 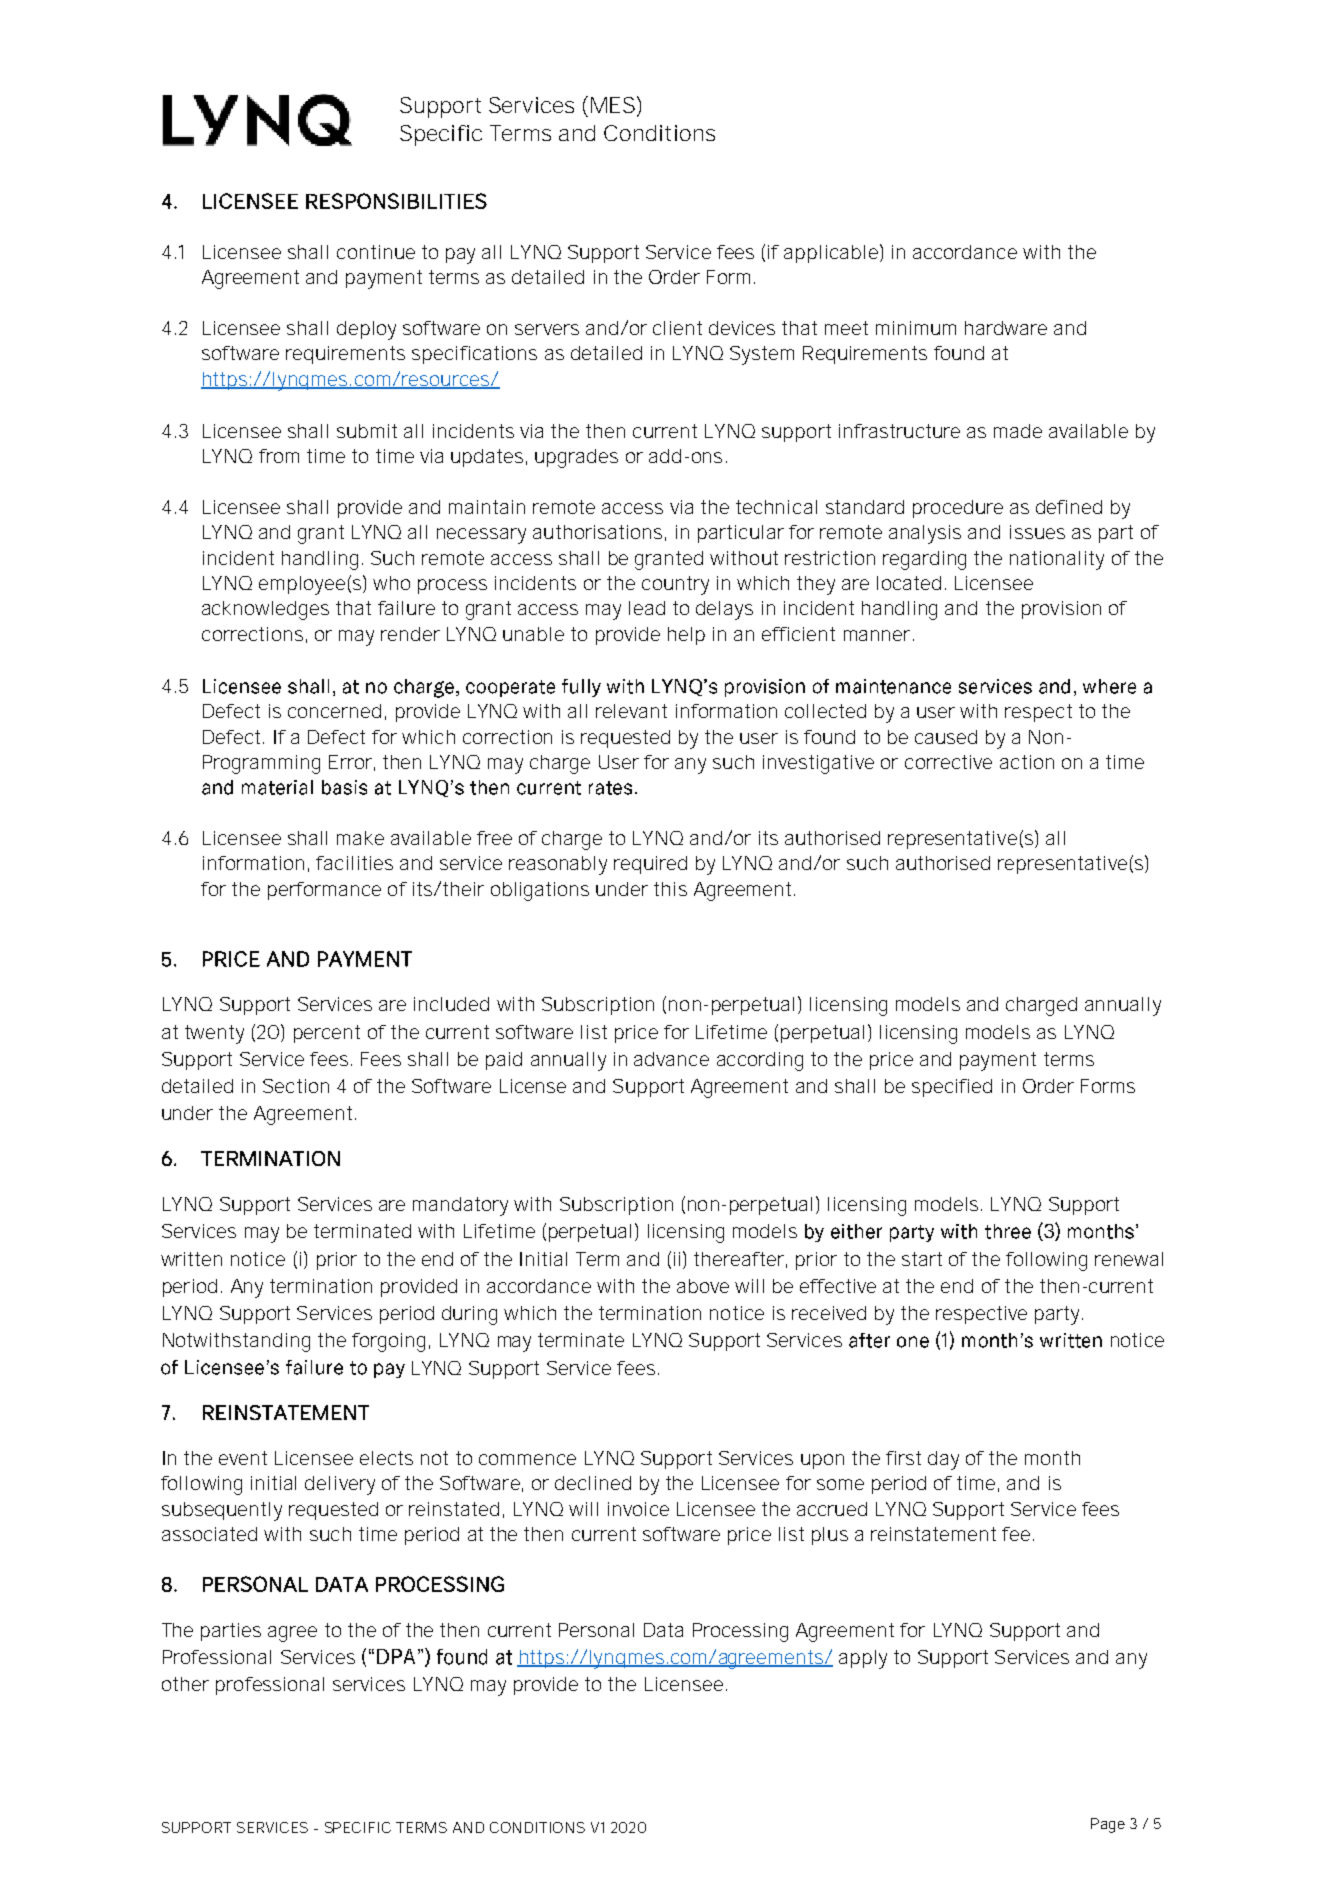 What do you see at coordinates (1006, 328) in the document?
I see `hardware` at bounding box center [1006, 328].
